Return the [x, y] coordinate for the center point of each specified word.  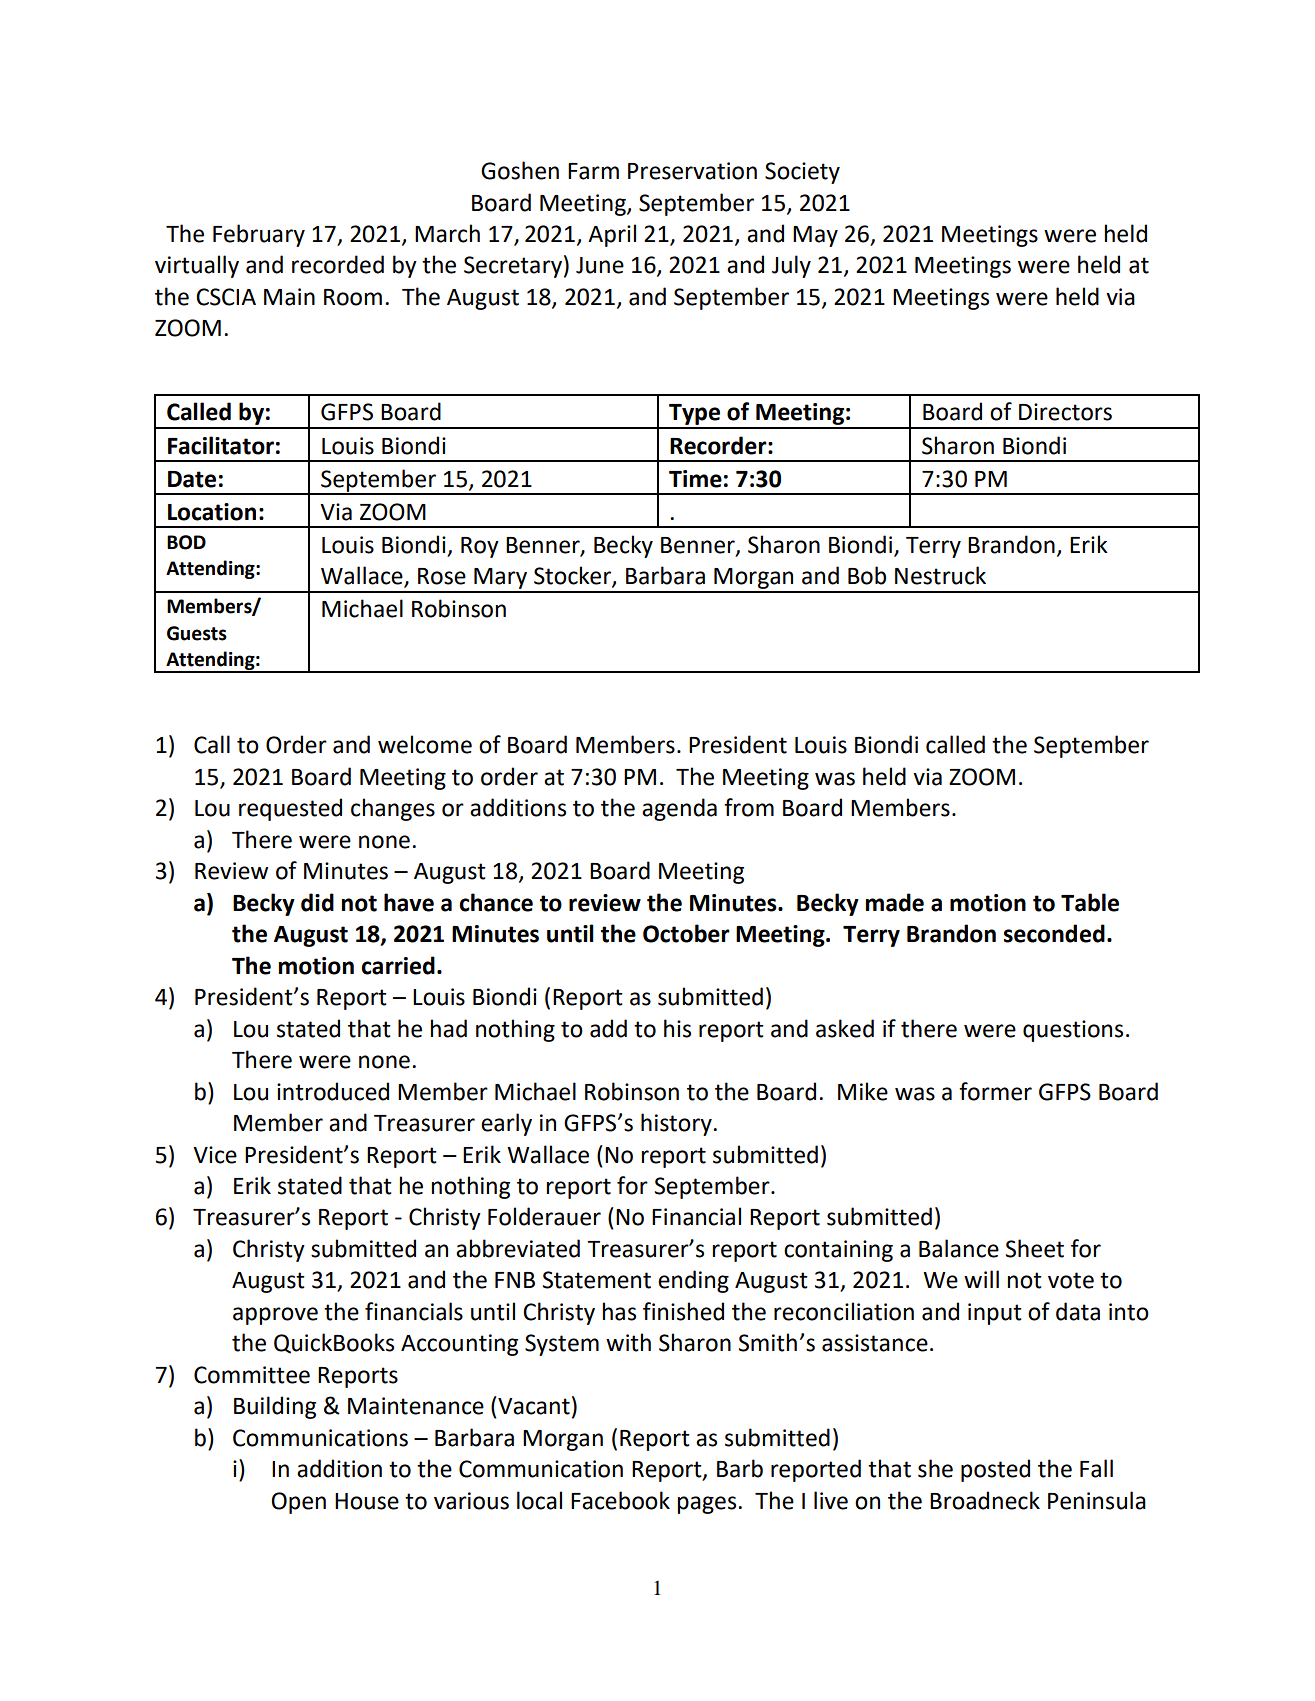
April [612, 235]
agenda [679, 809]
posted [995, 1470]
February [259, 235]
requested [290, 809]
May [815, 236]
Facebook [620, 1500]
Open [299, 1503]
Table [1090, 902]
